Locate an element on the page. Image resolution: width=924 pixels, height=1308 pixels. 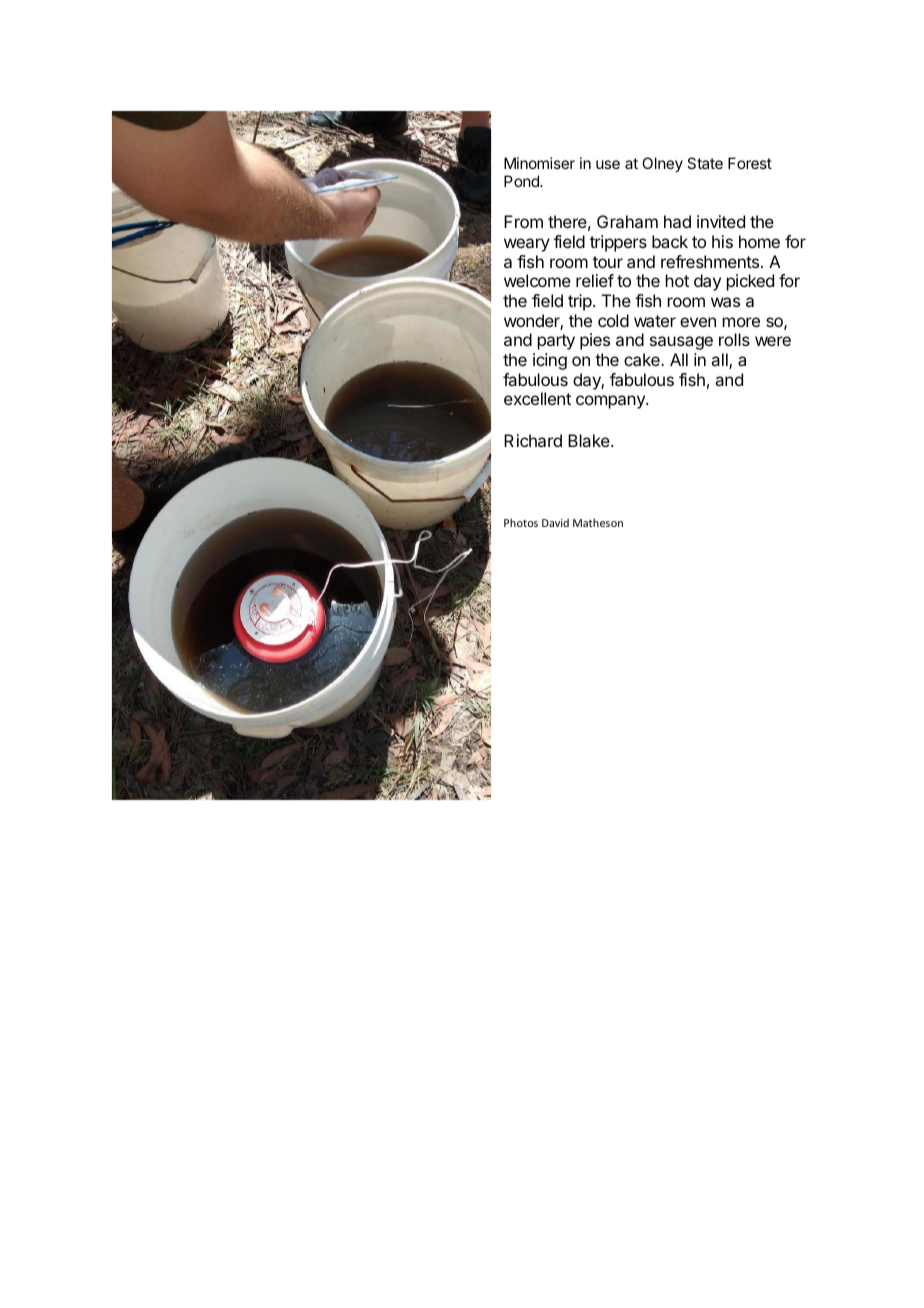
Olney is located at coordinates (662, 165).
